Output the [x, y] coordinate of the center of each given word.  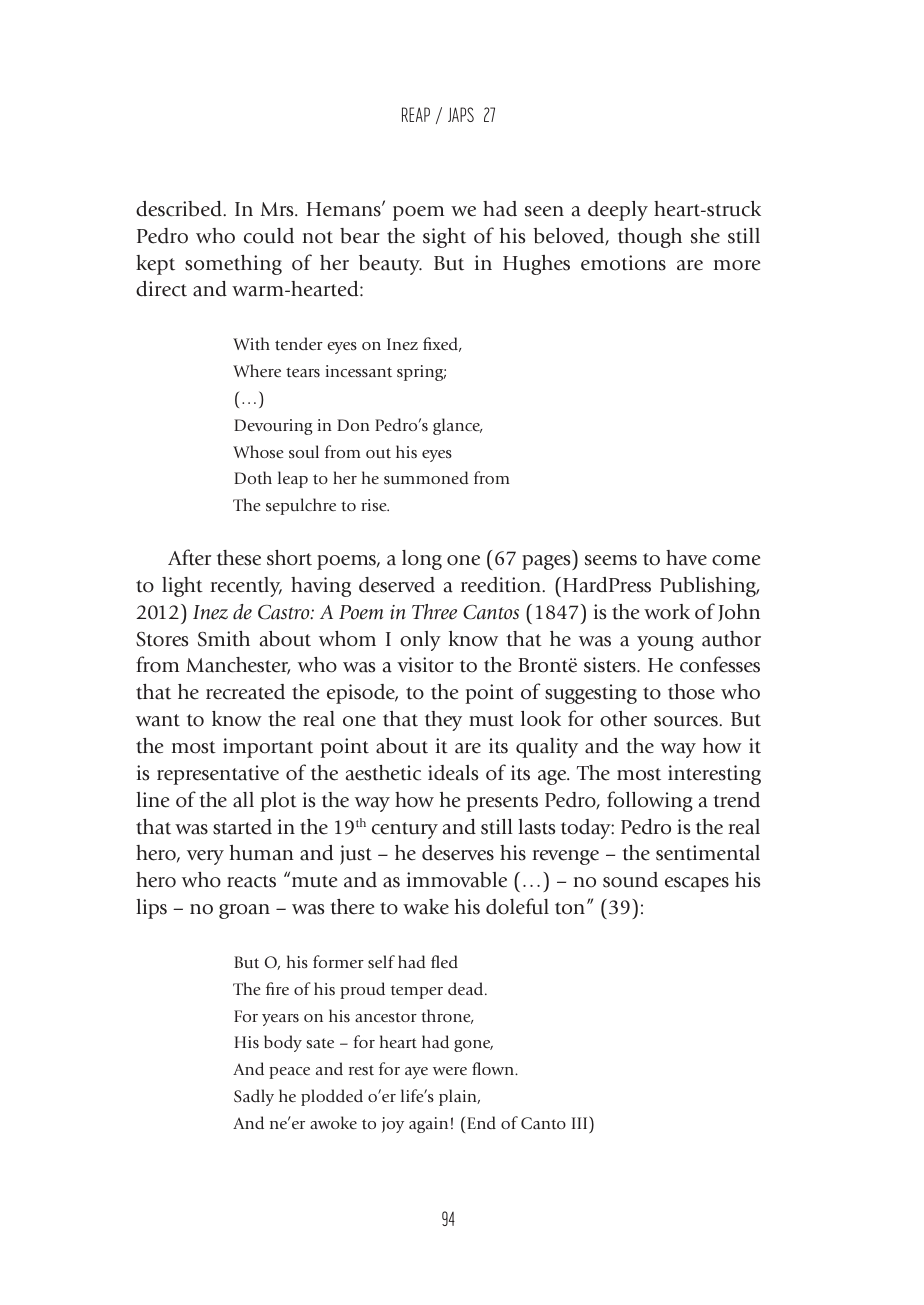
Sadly [254, 1097]
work [667, 612]
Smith [224, 639]
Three [434, 612]
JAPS [461, 114]
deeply [618, 211]
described [180, 209]
